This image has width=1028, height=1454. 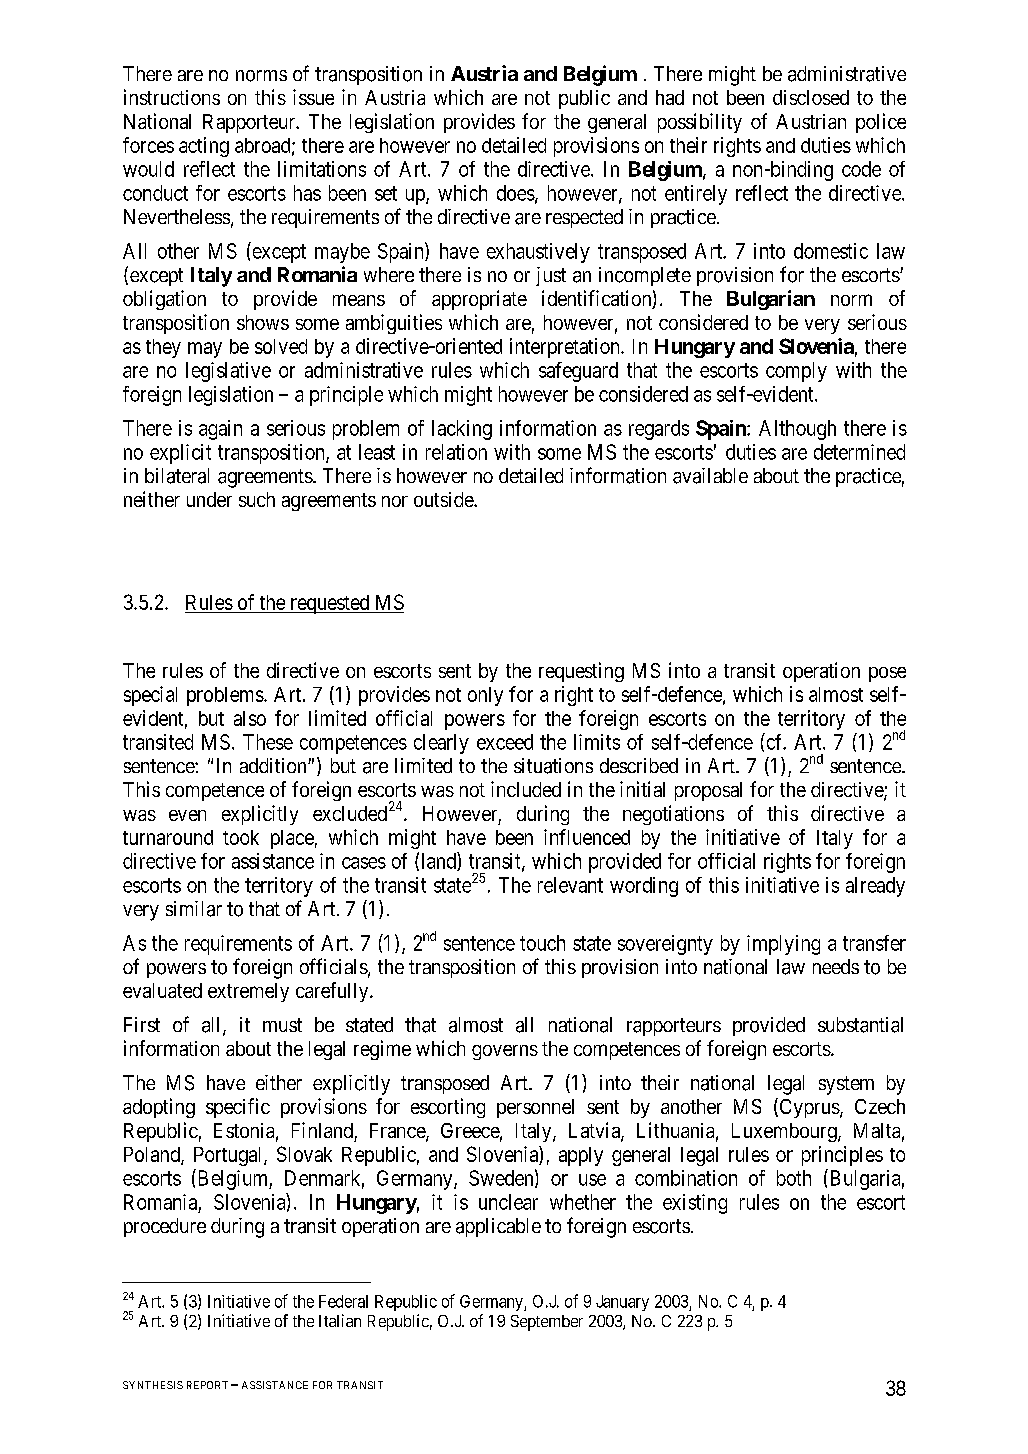 What do you see at coordinates (207, 1385) in the image?
I see `REPORT` at bounding box center [207, 1385].
